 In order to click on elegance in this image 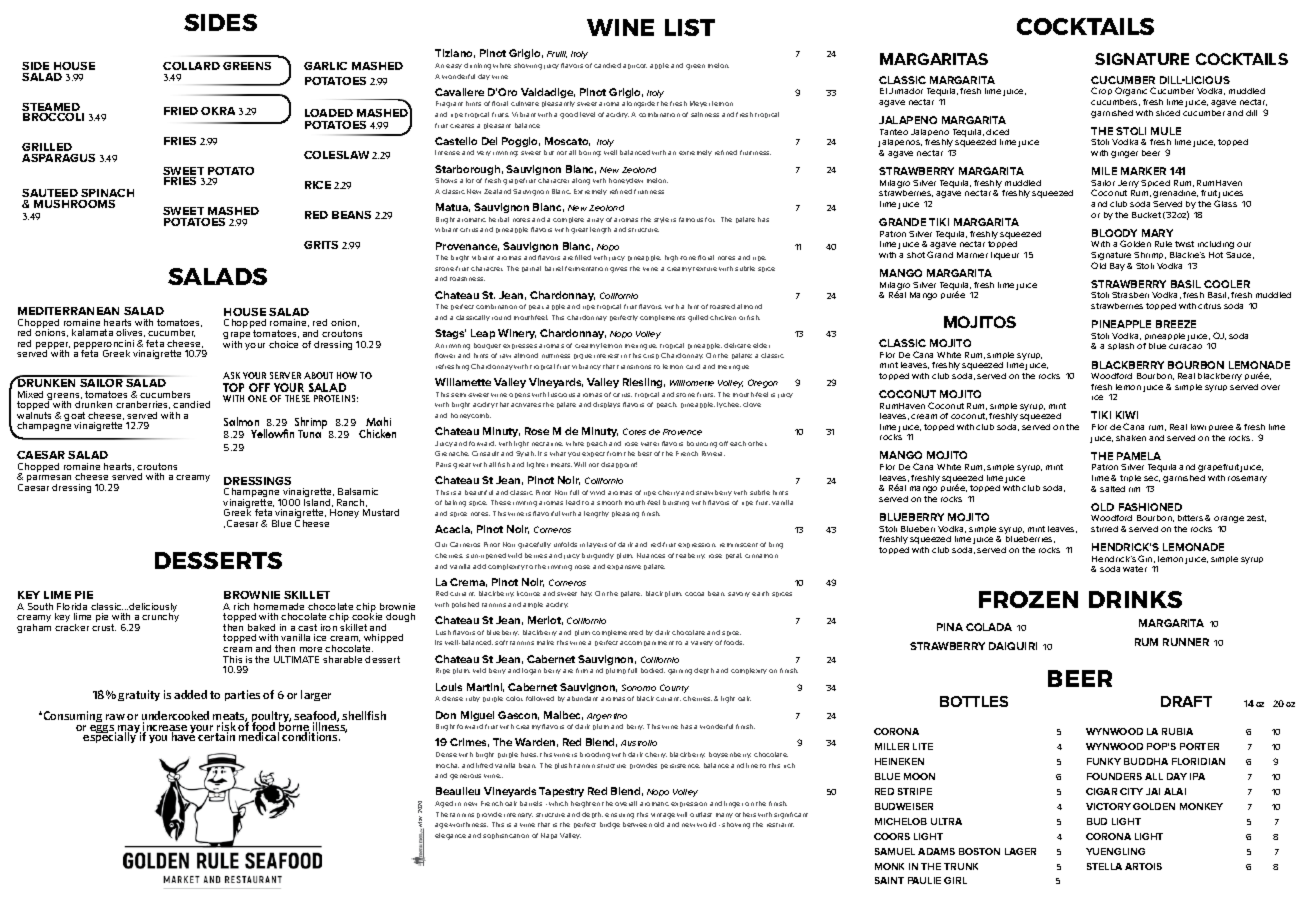, I will do `click(450, 836)`.
